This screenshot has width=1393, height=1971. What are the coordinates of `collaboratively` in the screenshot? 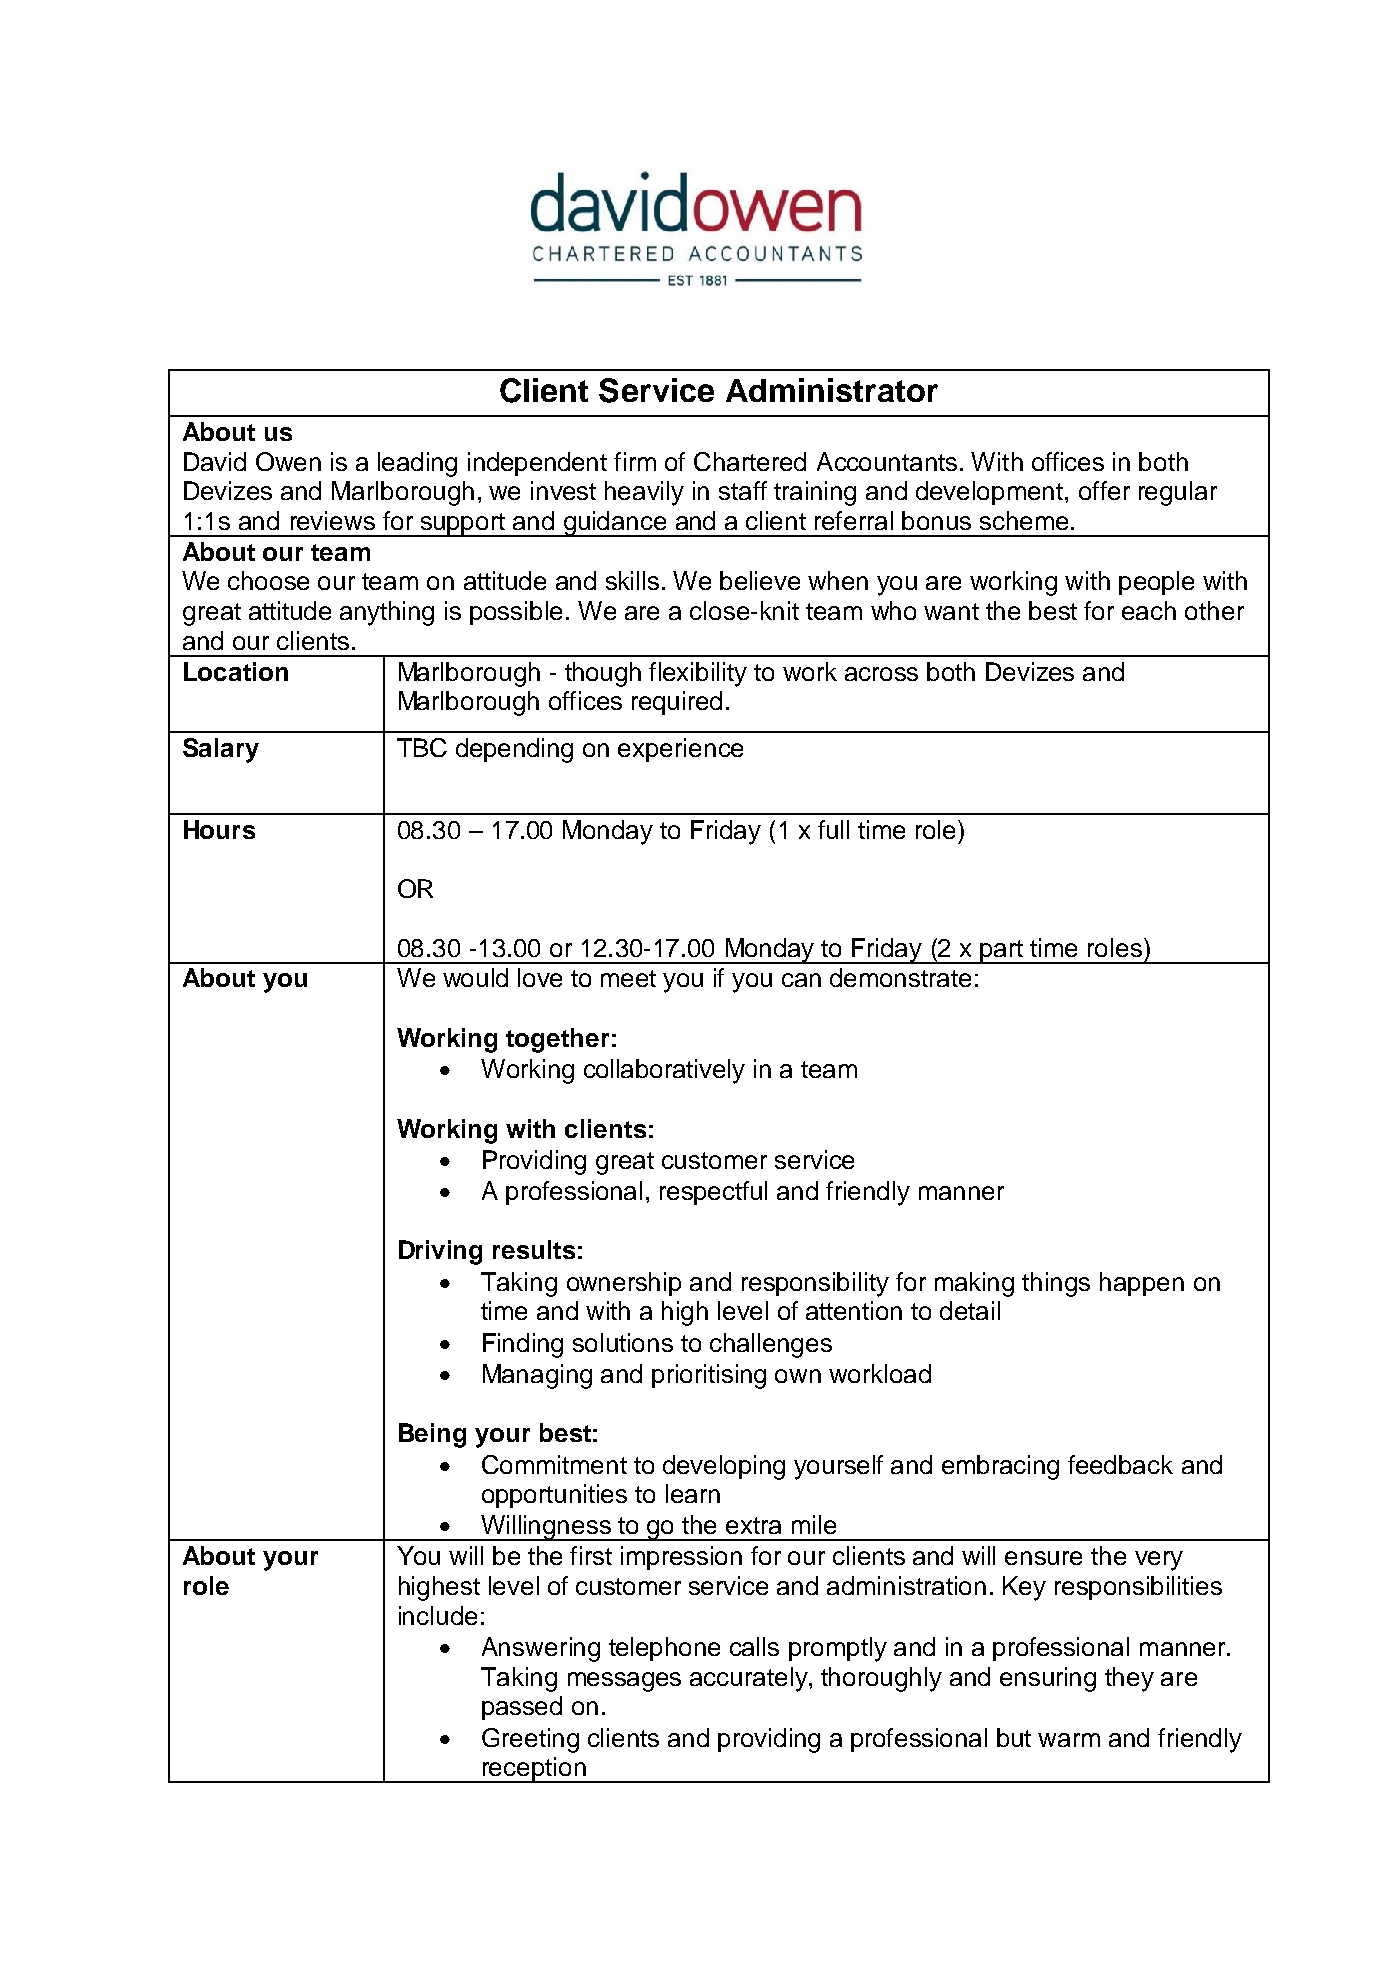 It's located at (664, 1071).
